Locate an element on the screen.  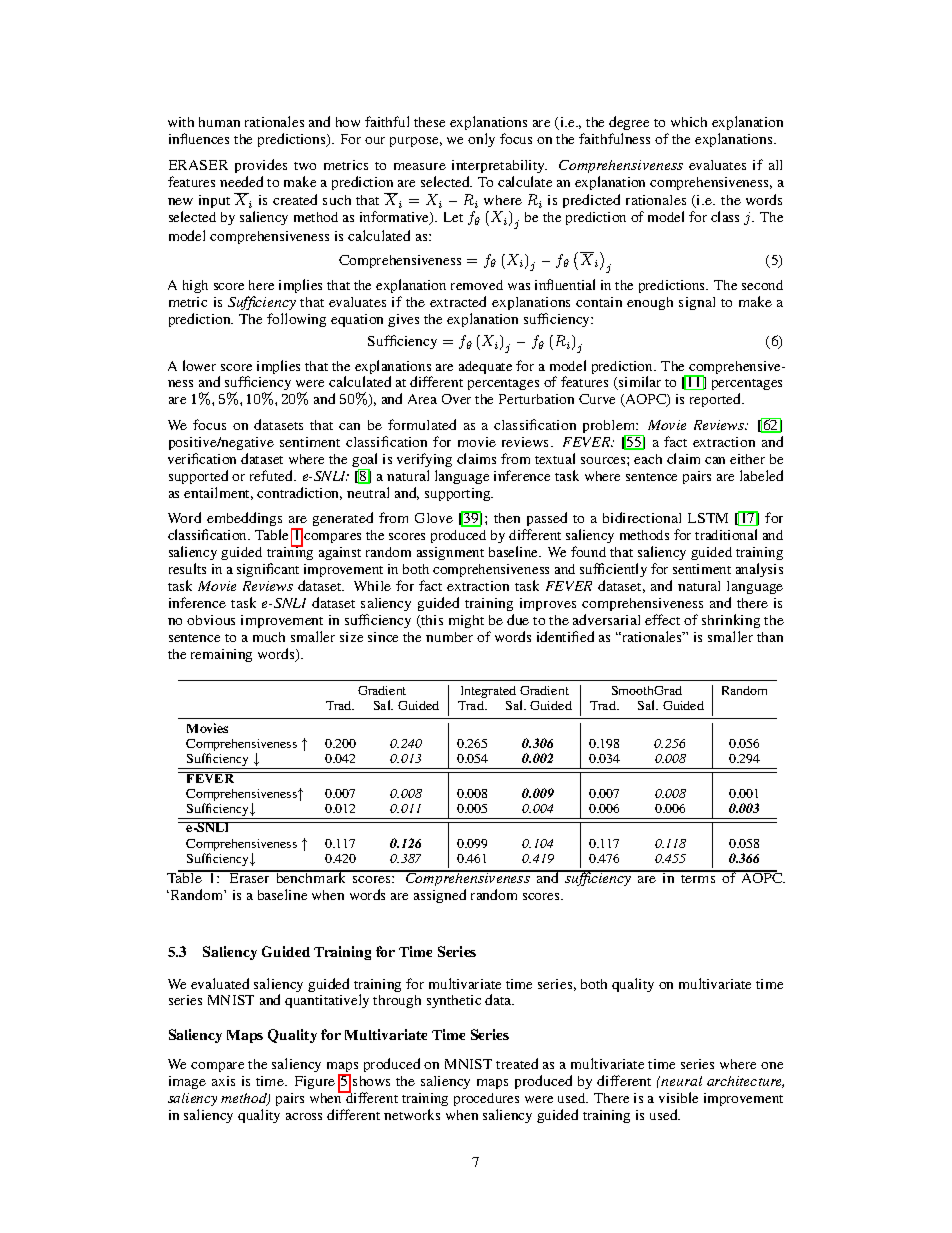
might is located at coordinates (466, 621).
